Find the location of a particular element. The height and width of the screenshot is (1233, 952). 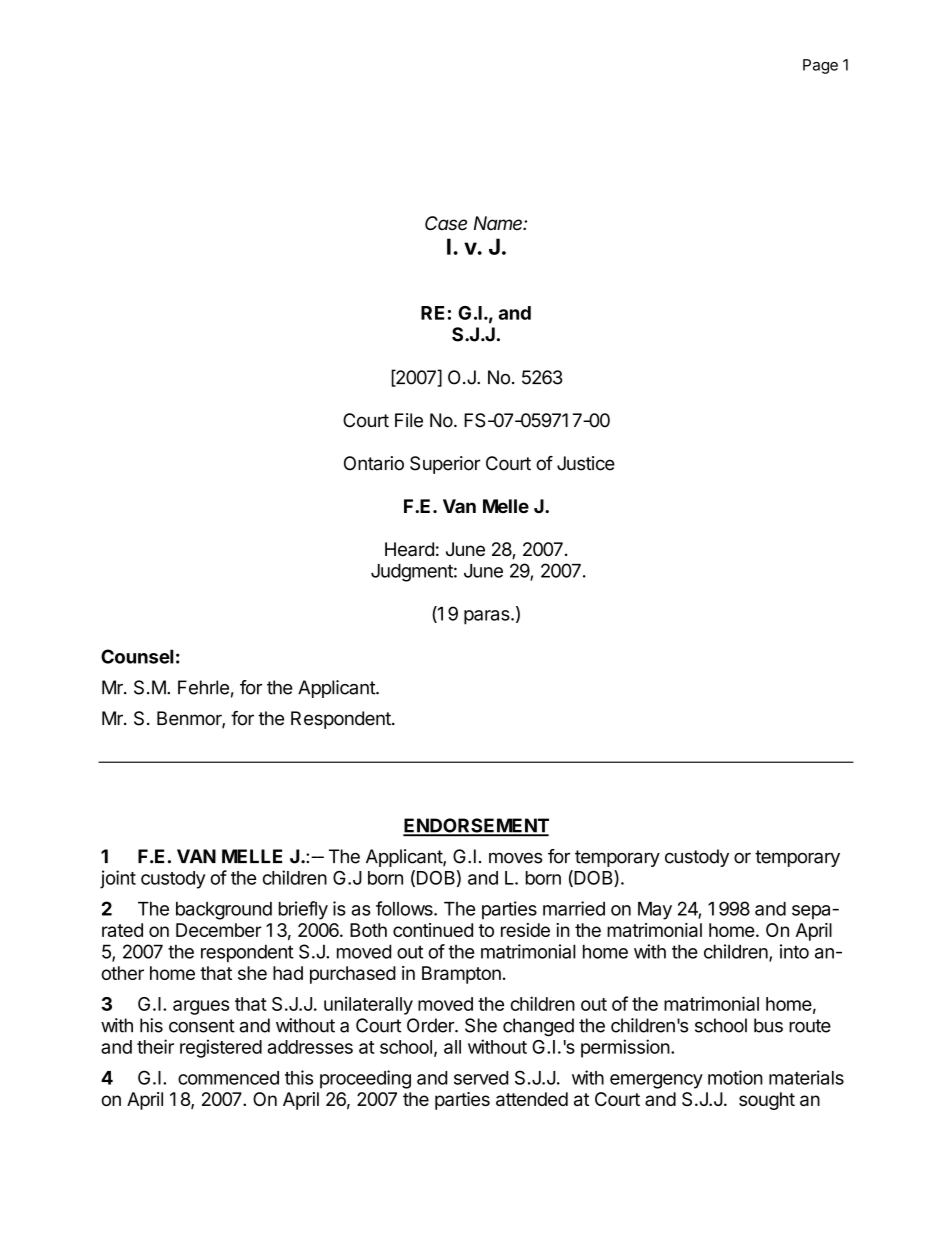

commenced is located at coordinates (228, 1078).
